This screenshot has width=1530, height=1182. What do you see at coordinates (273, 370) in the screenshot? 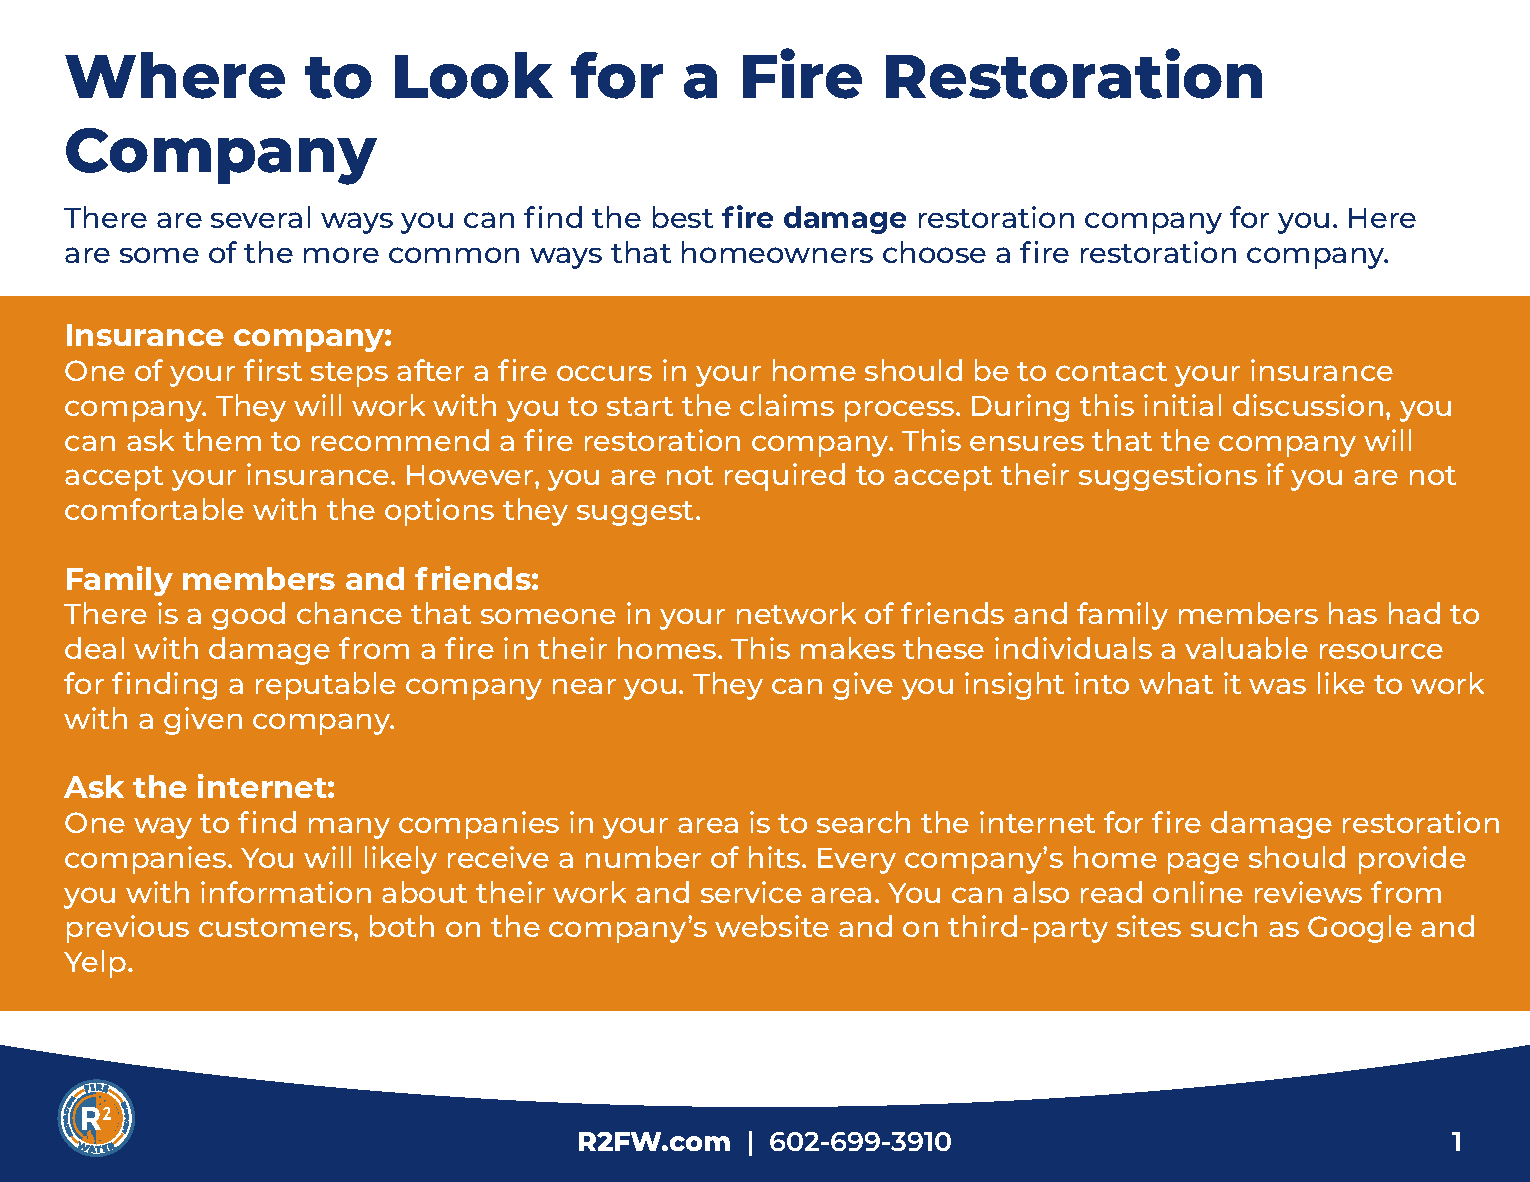
I see `first` at bounding box center [273, 370].
